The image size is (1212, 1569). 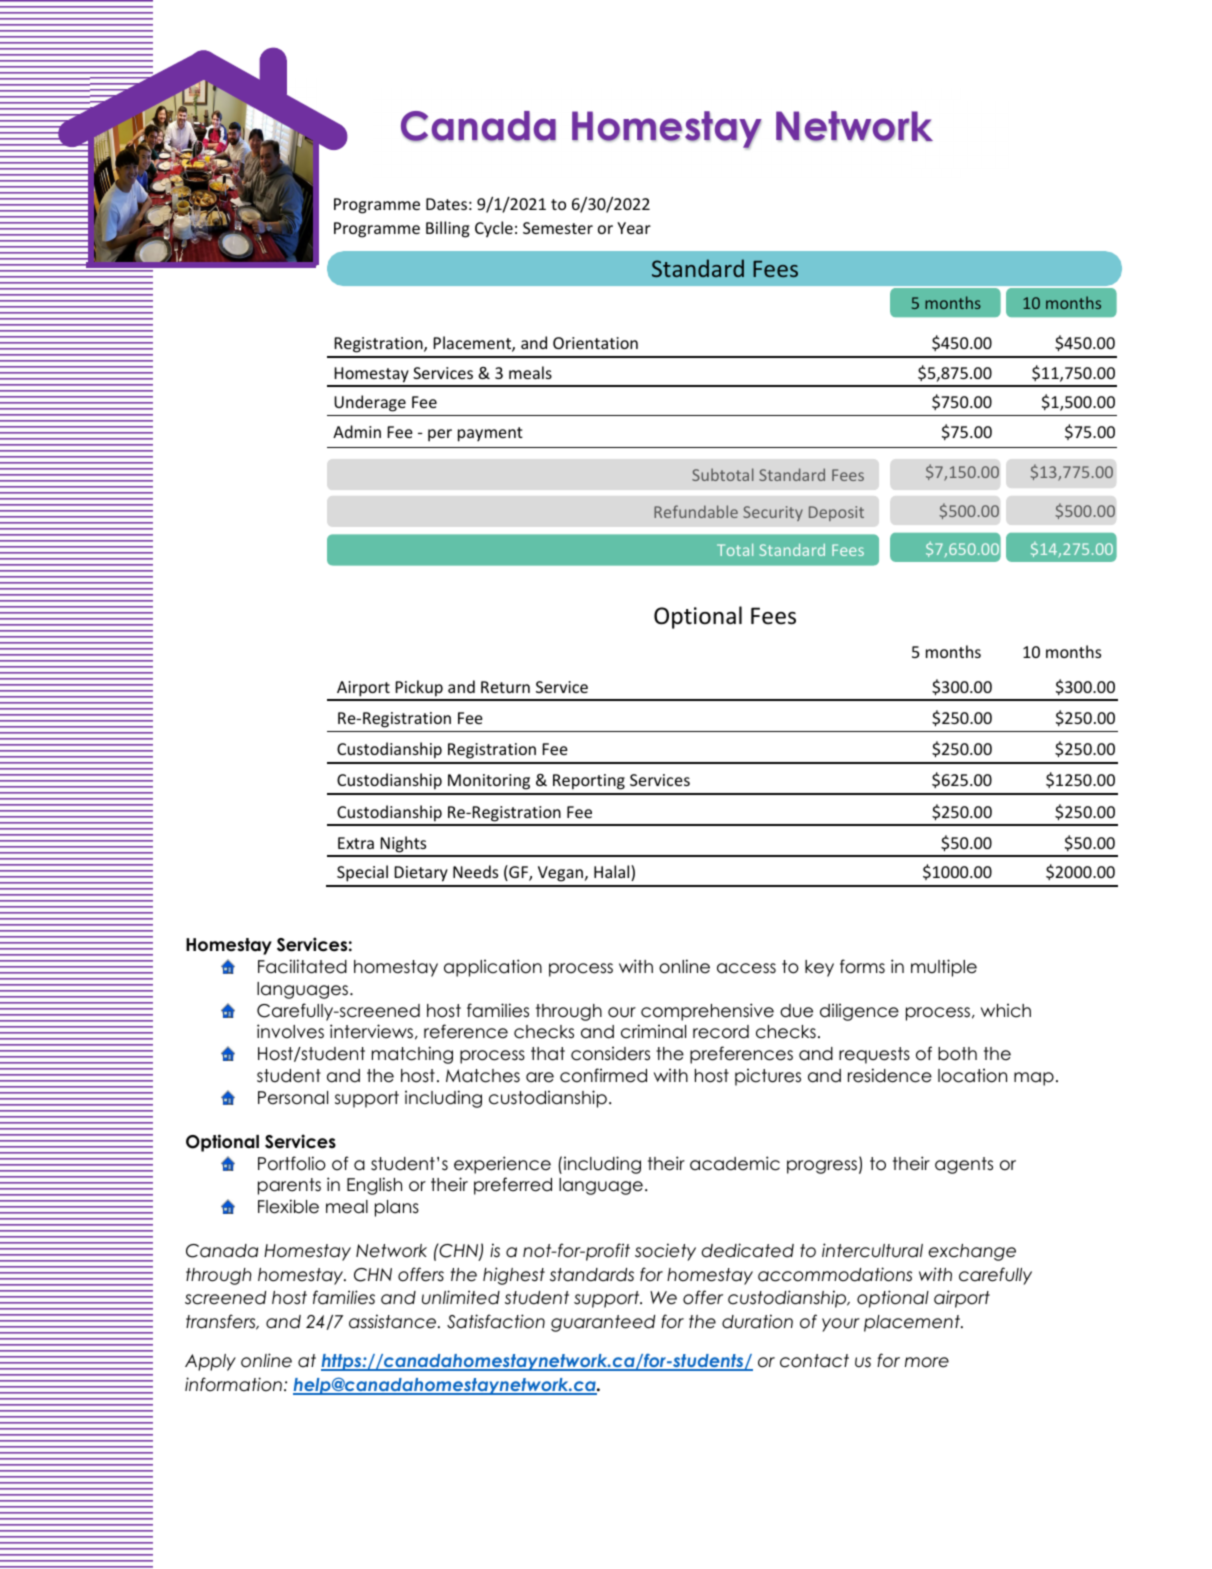 What do you see at coordinates (595, 343) in the screenshot?
I see `Orientation` at bounding box center [595, 343].
